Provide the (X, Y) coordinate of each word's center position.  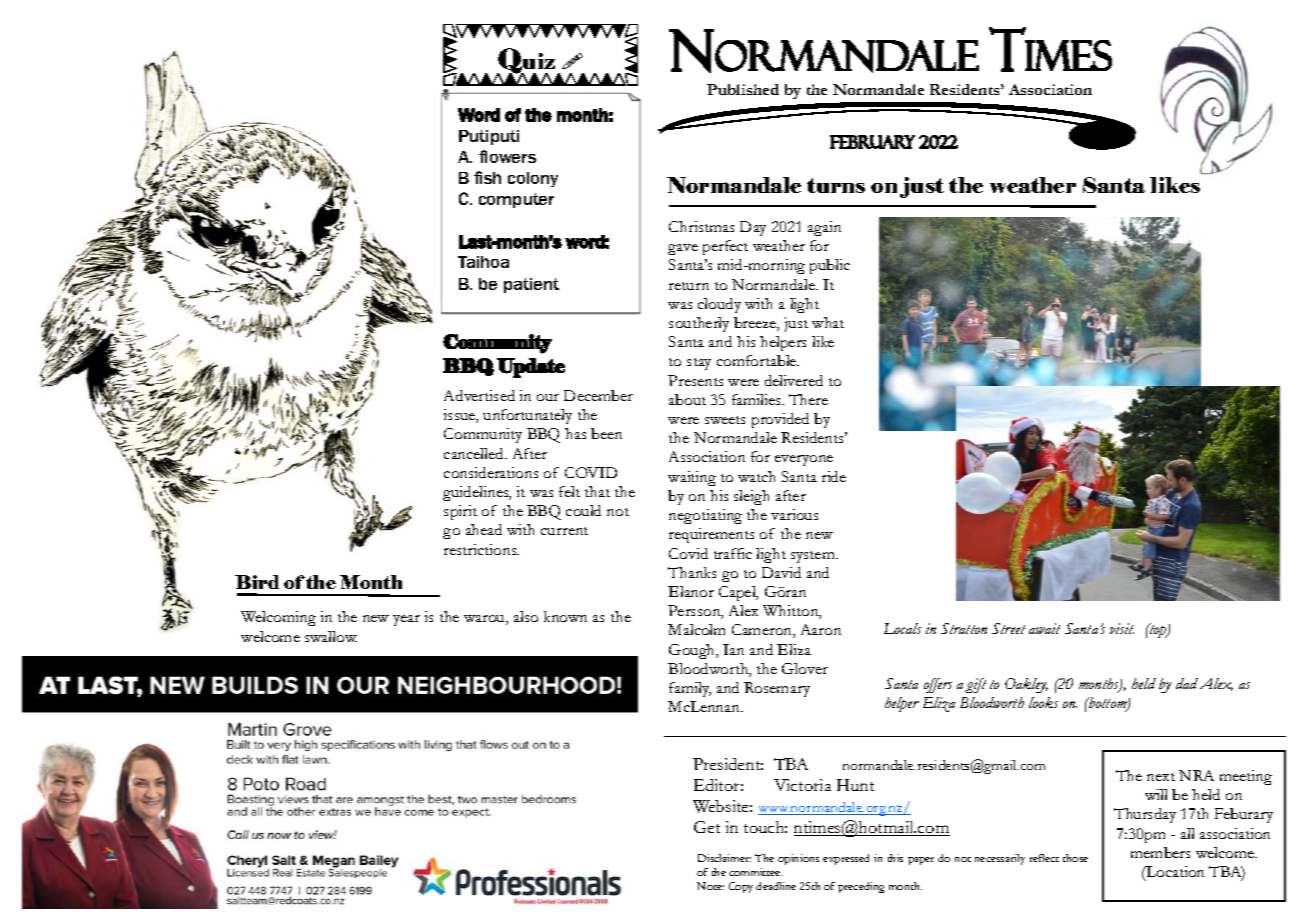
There (808, 399)
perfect (725, 247)
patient (531, 285)
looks (1043, 702)
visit (1122, 628)
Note (710, 886)
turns (836, 185)
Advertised (479, 395)
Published (743, 89)
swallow (331, 636)
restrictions (481, 549)
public (830, 266)
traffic (733, 553)
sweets (725, 420)
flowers (507, 156)
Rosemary (777, 689)
